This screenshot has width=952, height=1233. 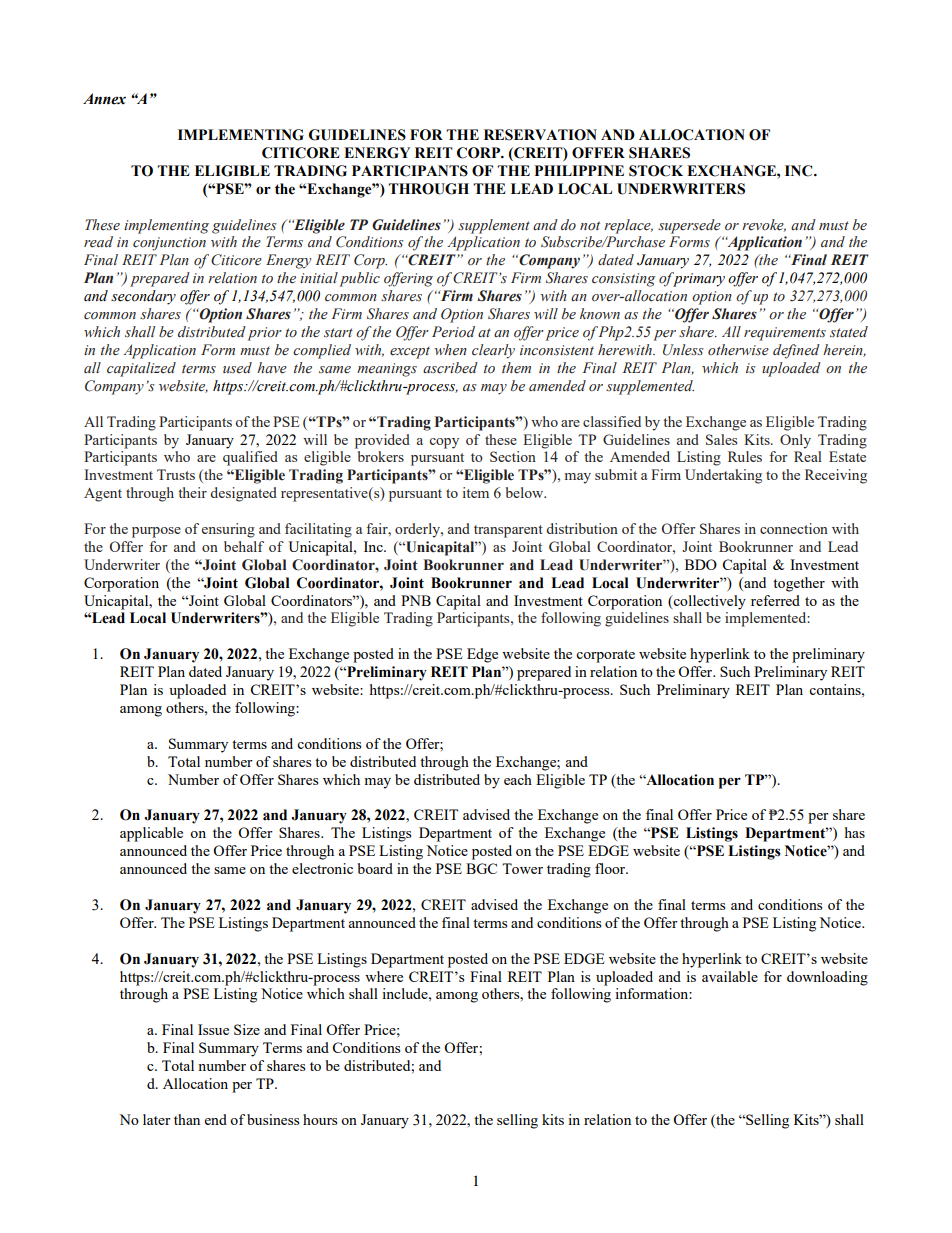 I want to click on Trusts, so click(x=176, y=474).
